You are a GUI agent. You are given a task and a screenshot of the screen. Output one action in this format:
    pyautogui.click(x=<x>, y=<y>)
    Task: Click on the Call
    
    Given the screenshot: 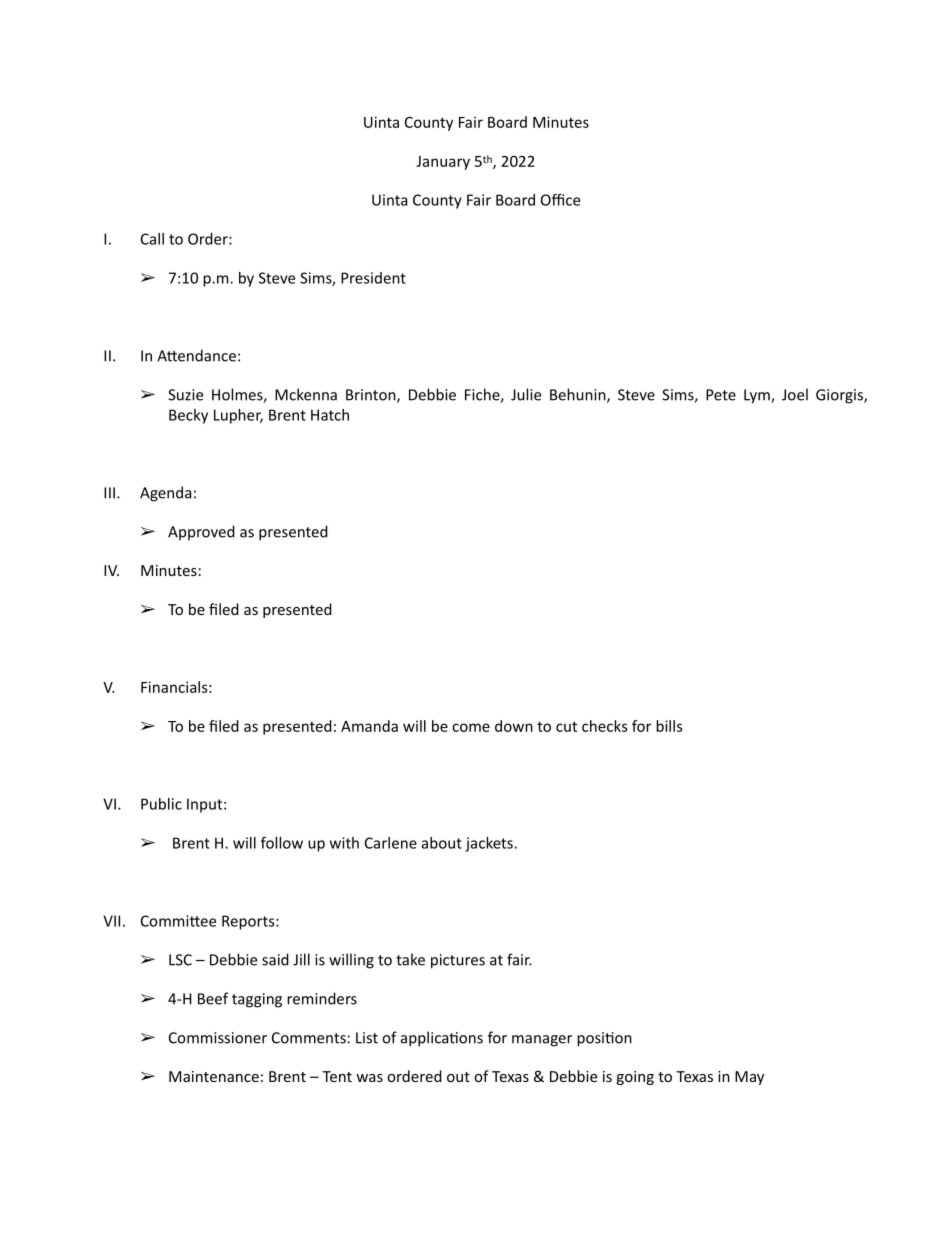 What is the action you would take?
    pyautogui.click(x=152, y=239)
